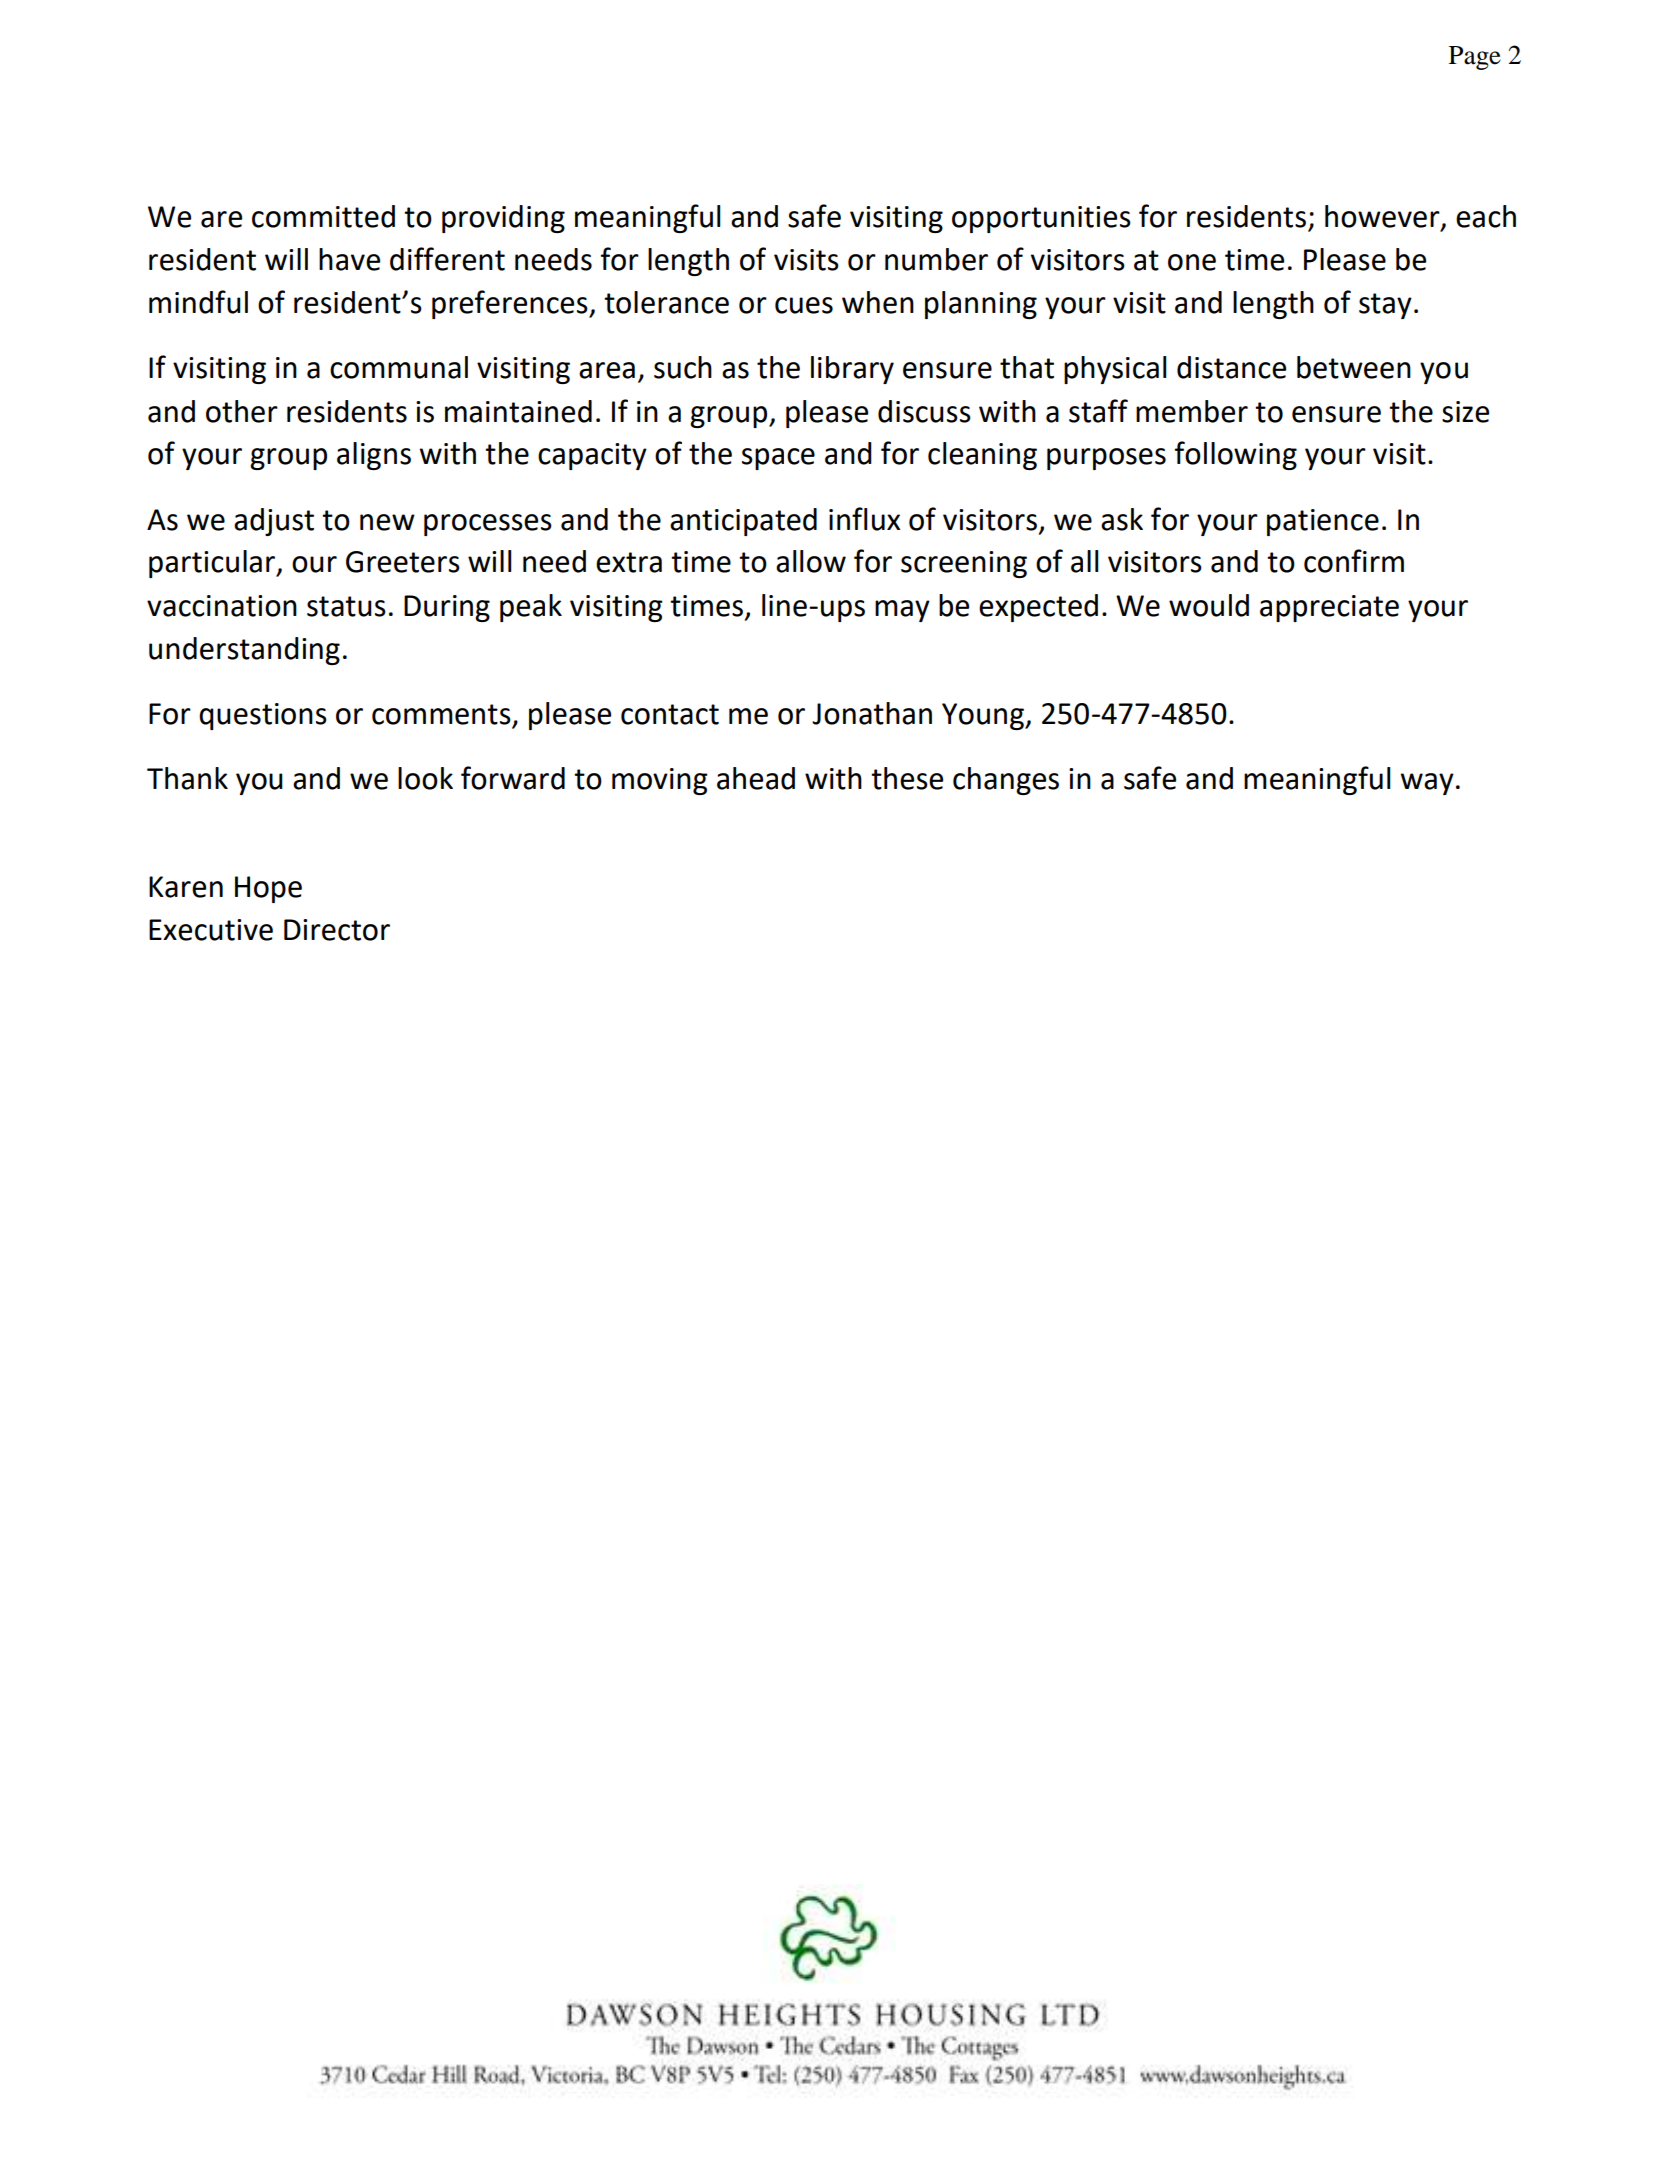 The image size is (1669, 2160). Describe the element at coordinates (323, 216) in the screenshot. I see `committed` at that location.
